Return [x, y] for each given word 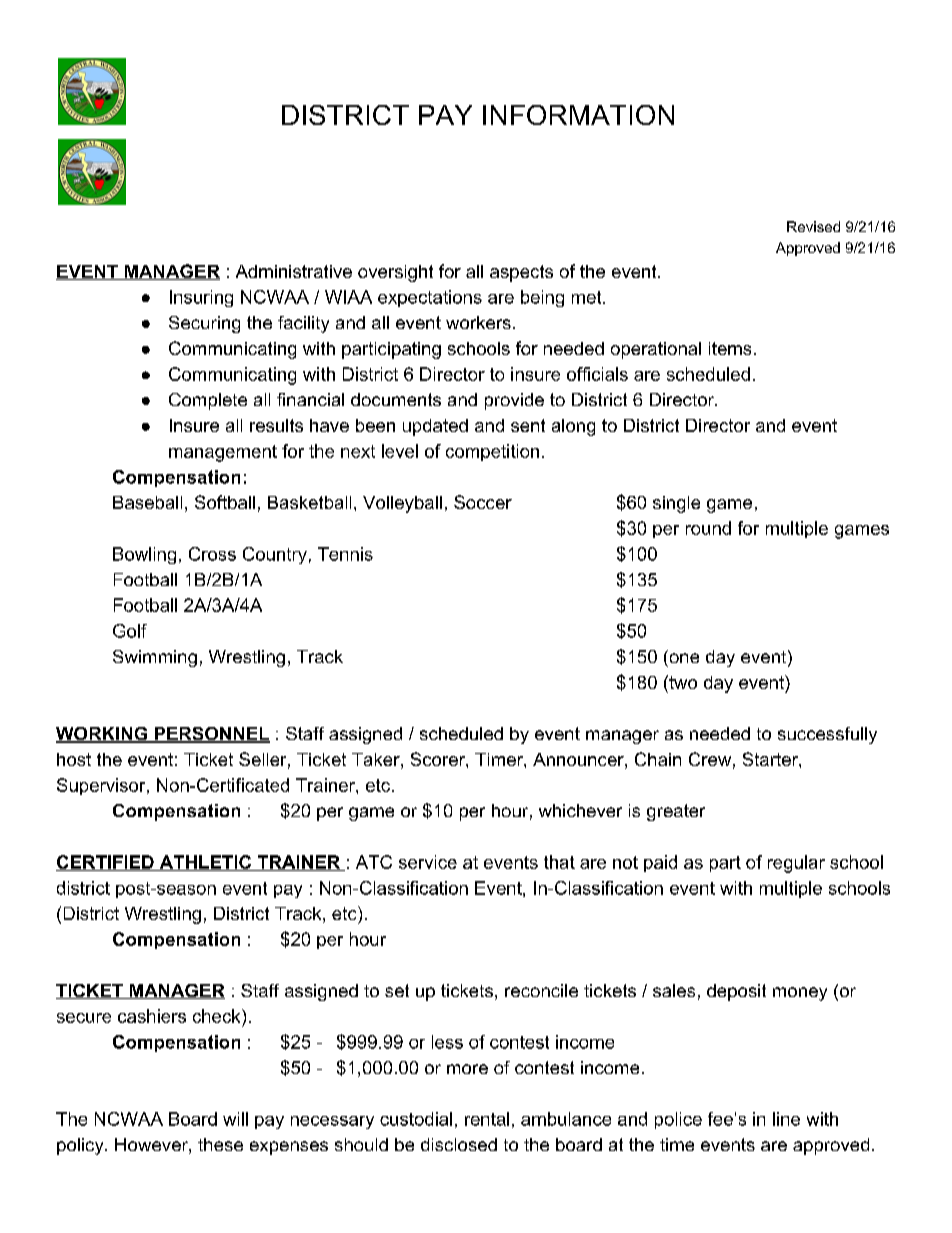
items [730, 348]
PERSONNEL [211, 735]
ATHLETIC [205, 863]
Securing [204, 324]
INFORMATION [578, 115]
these [220, 1144]
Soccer [483, 502]
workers [478, 322]
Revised [813, 226]
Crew [710, 759]
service [428, 862]
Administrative [294, 271]
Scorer [439, 759]
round [708, 528]
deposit [736, 992]
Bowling [144, 555]
